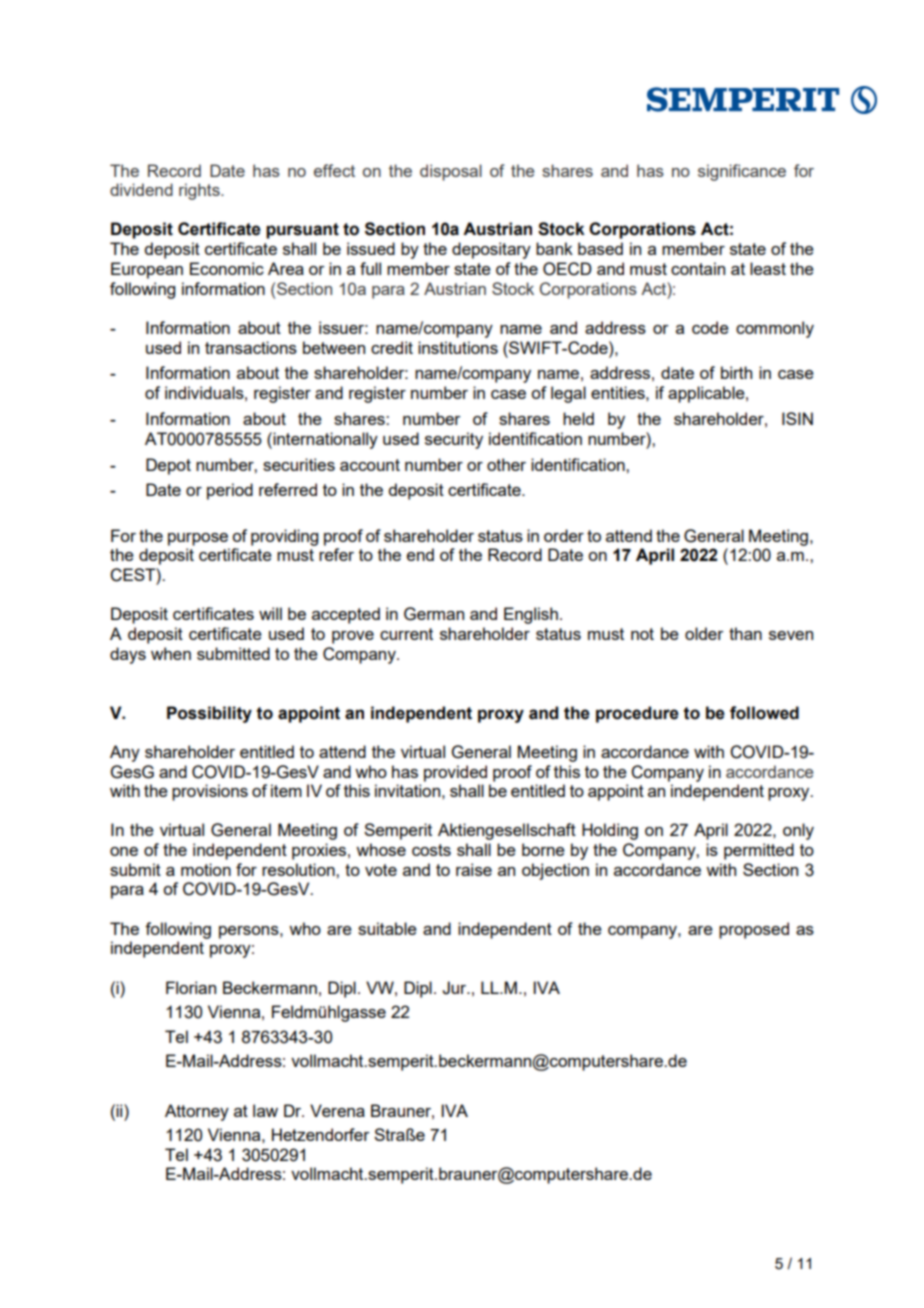 The width and height of the document is (924, 1308). I want to click on Attorney, so click(197, 1112).
